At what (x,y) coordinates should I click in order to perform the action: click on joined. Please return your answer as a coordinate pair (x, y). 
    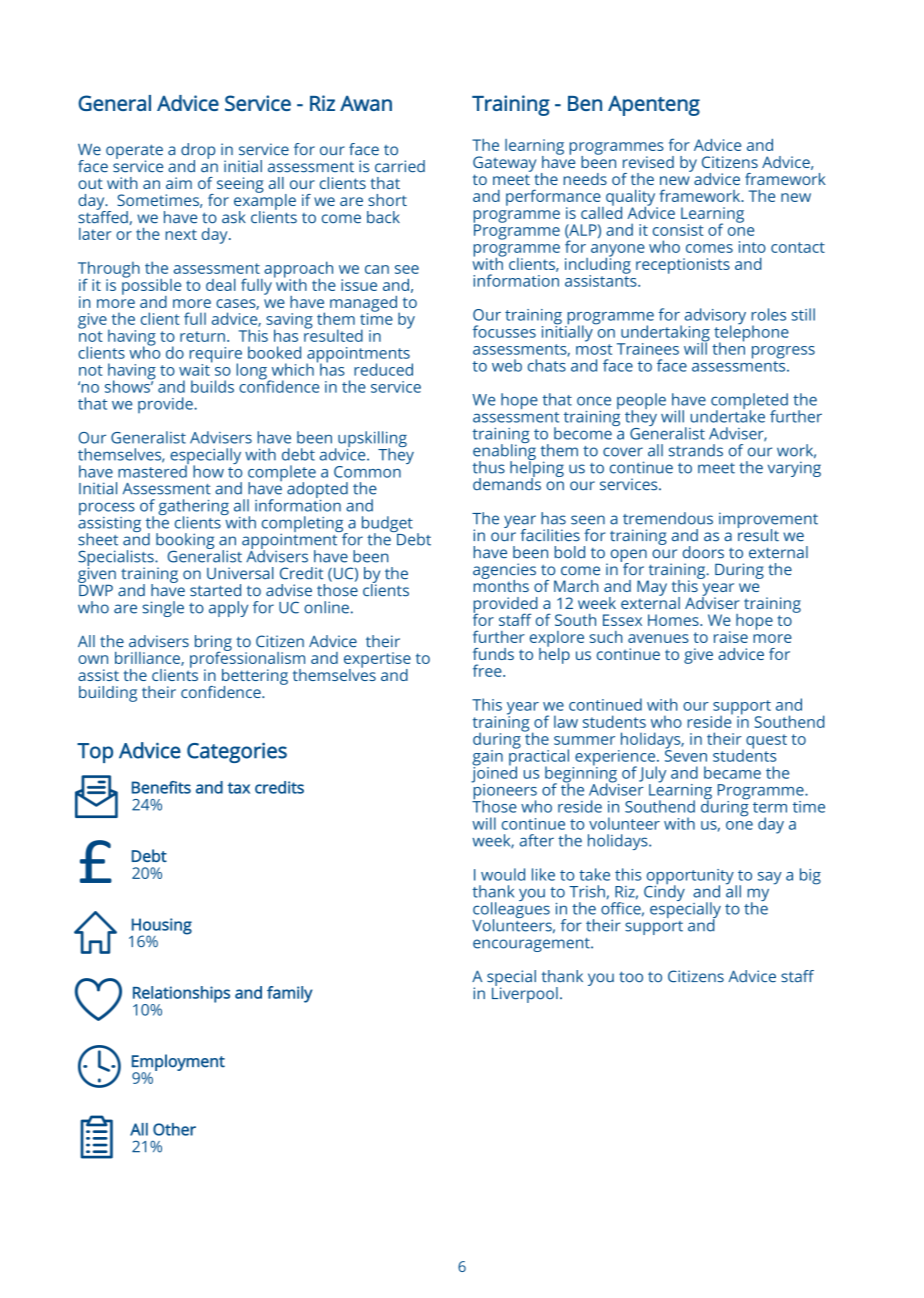
    Looking at the image, I should click on (494, 774).
